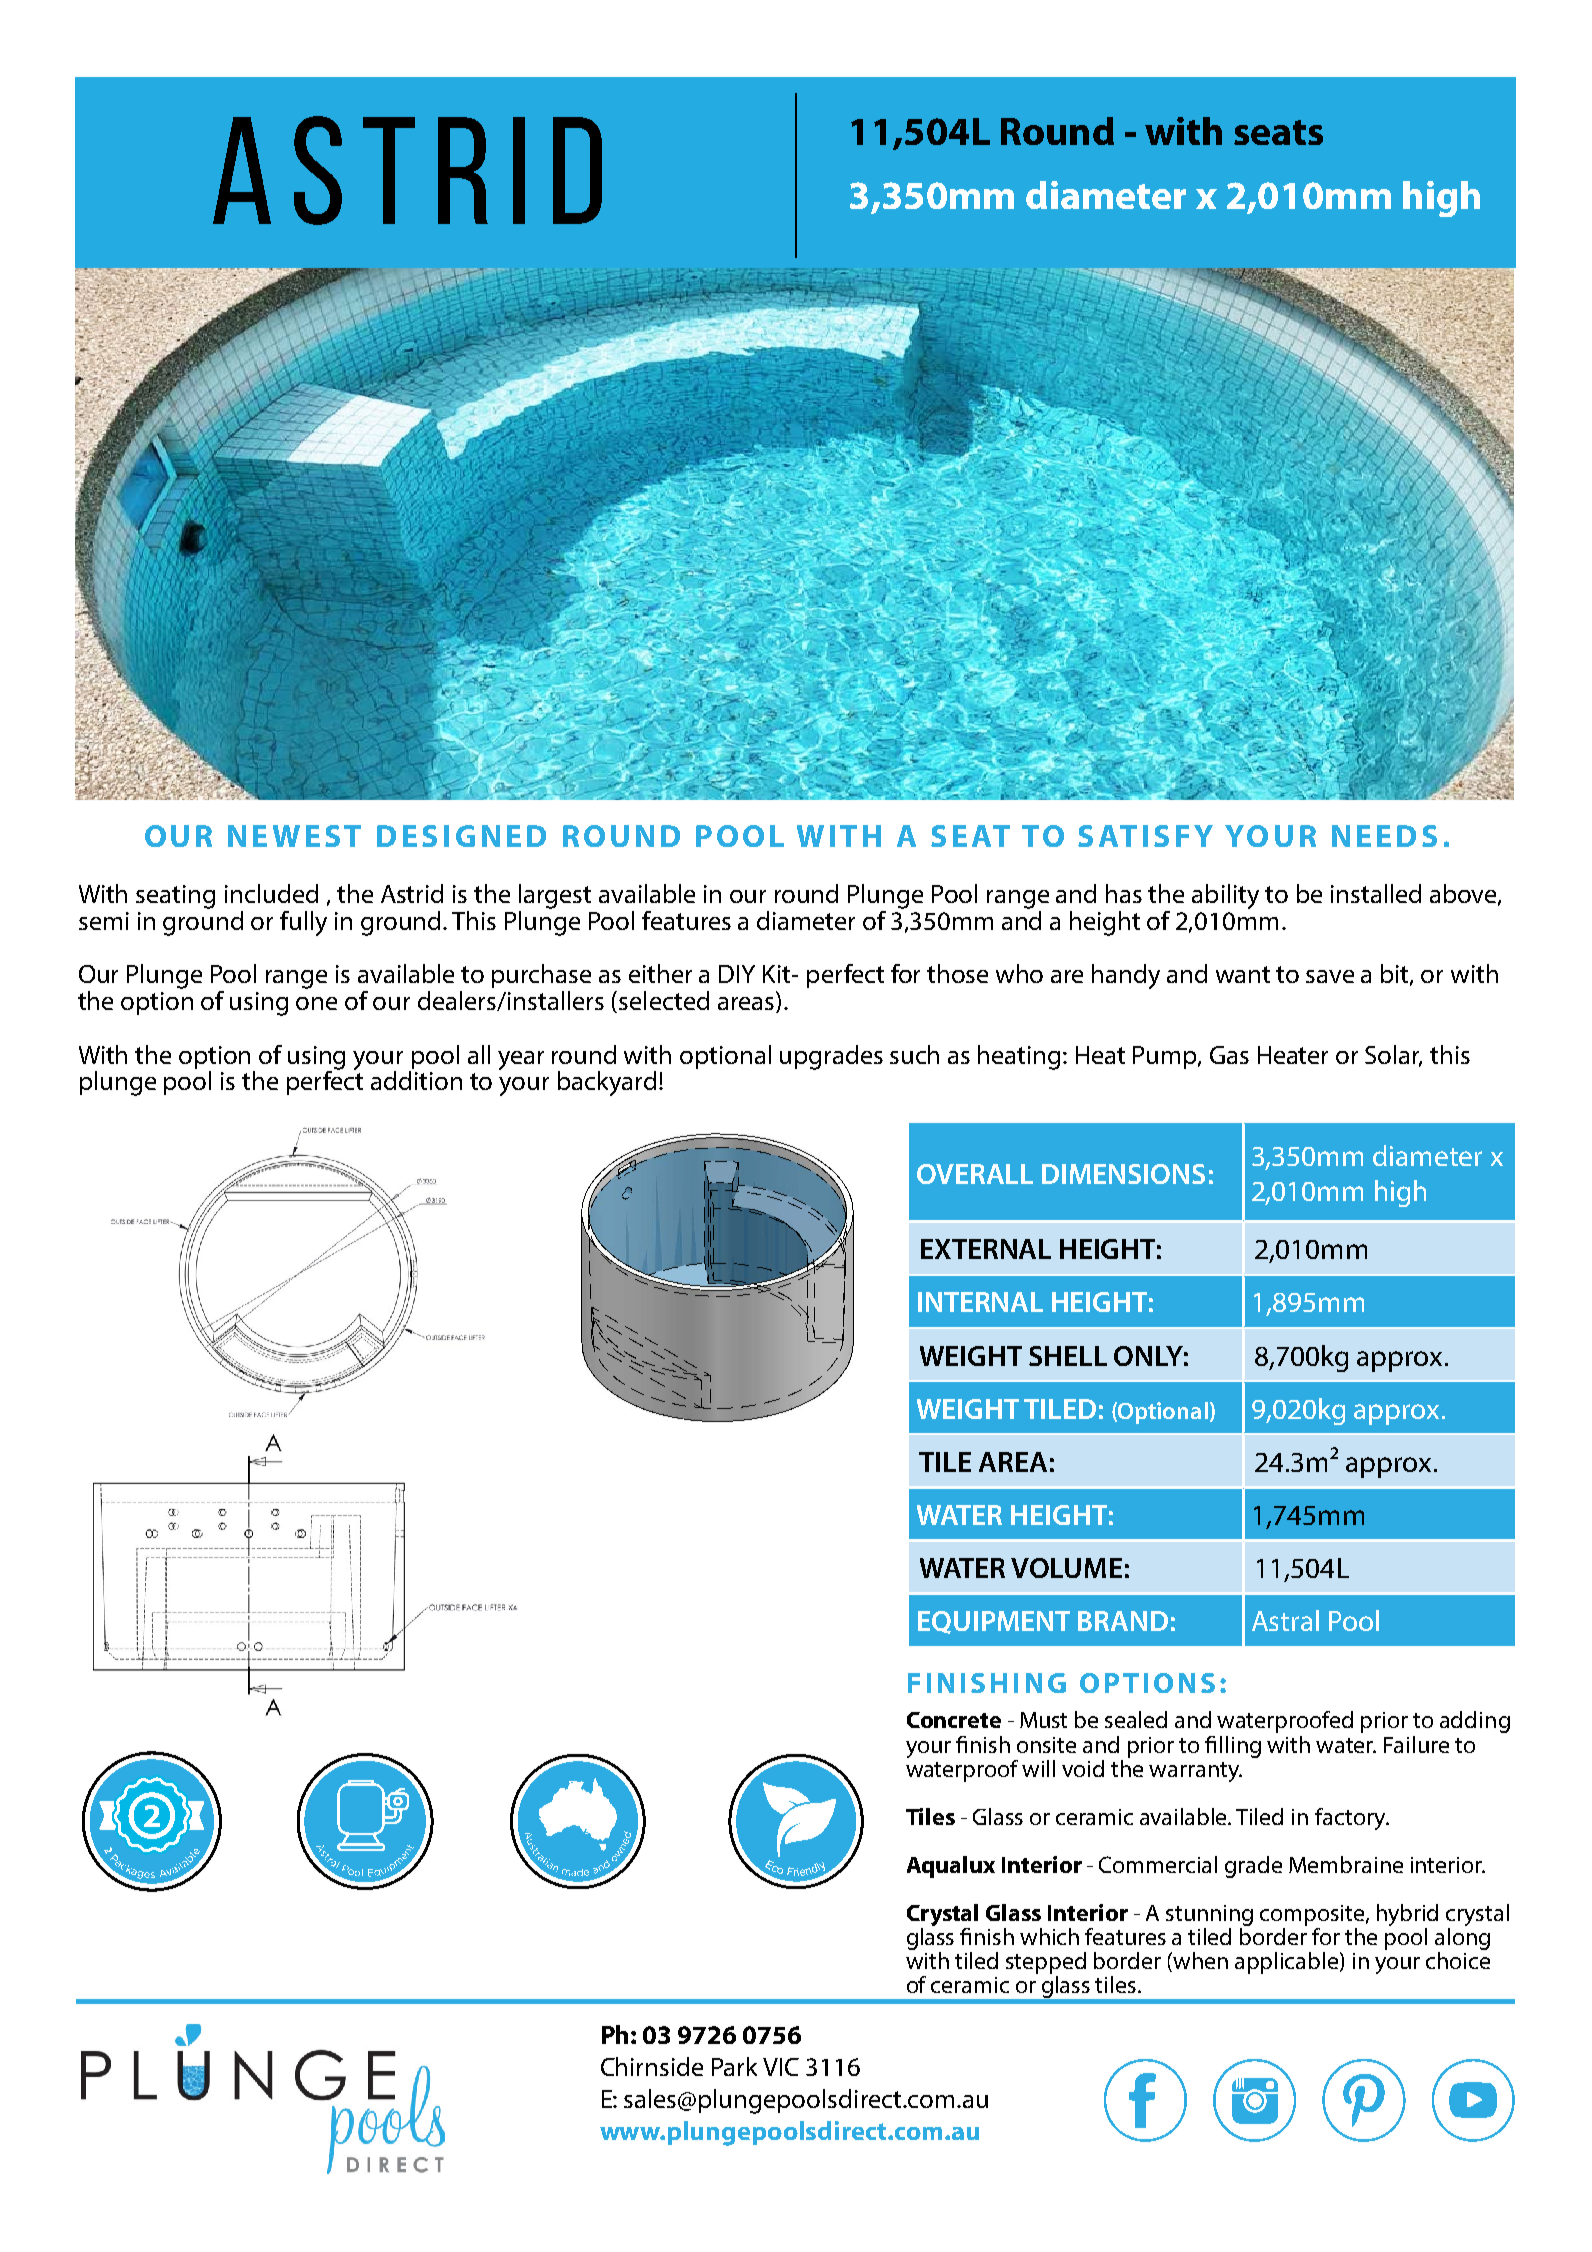  I want to click on installed, so click(1376, 893).
